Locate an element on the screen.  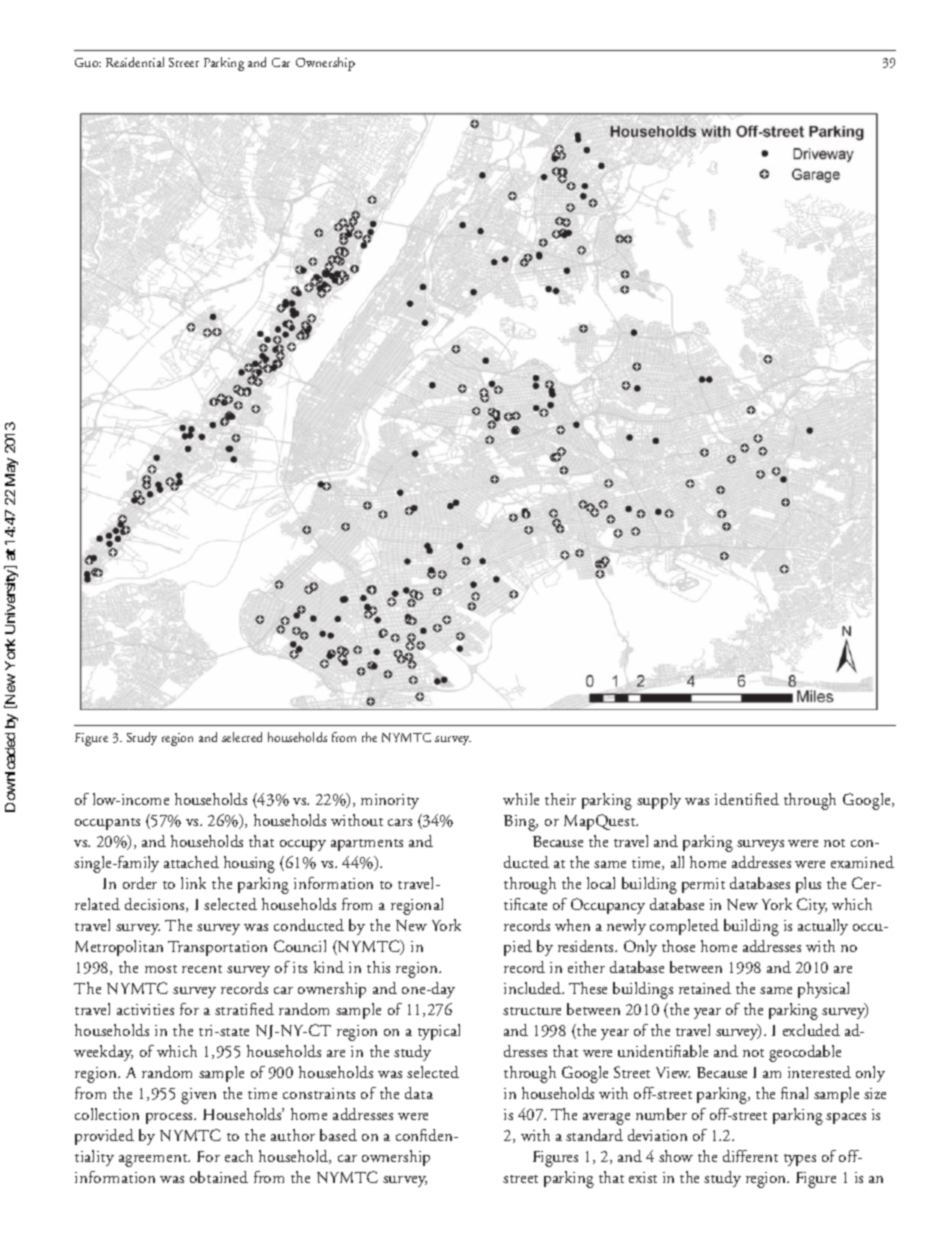
Bing is located at coordinates (521, 823).
